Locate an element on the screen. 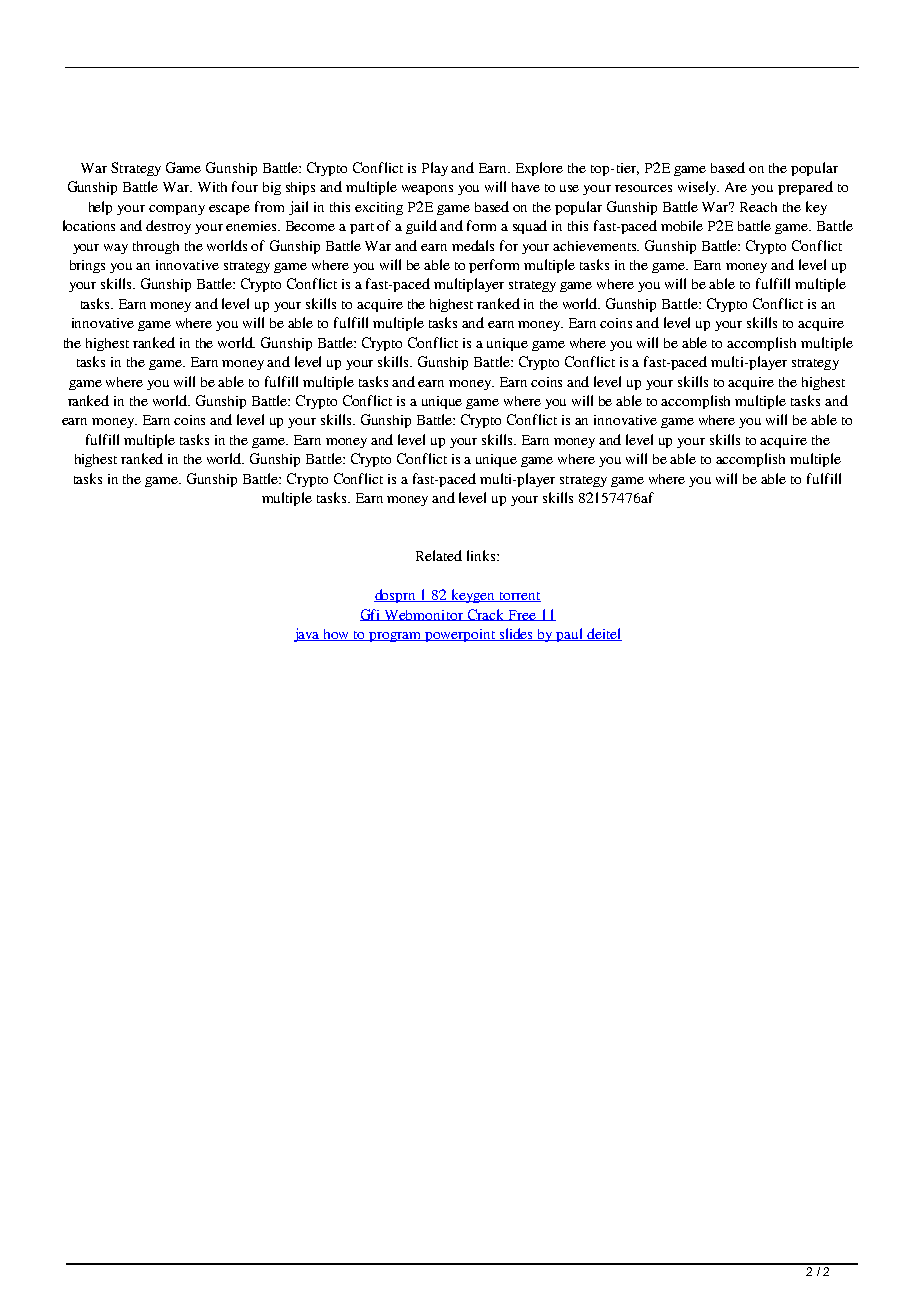 Image resolution: width=924 pixels, height=1308 pixels. links is located at coordinates (482, 555).
